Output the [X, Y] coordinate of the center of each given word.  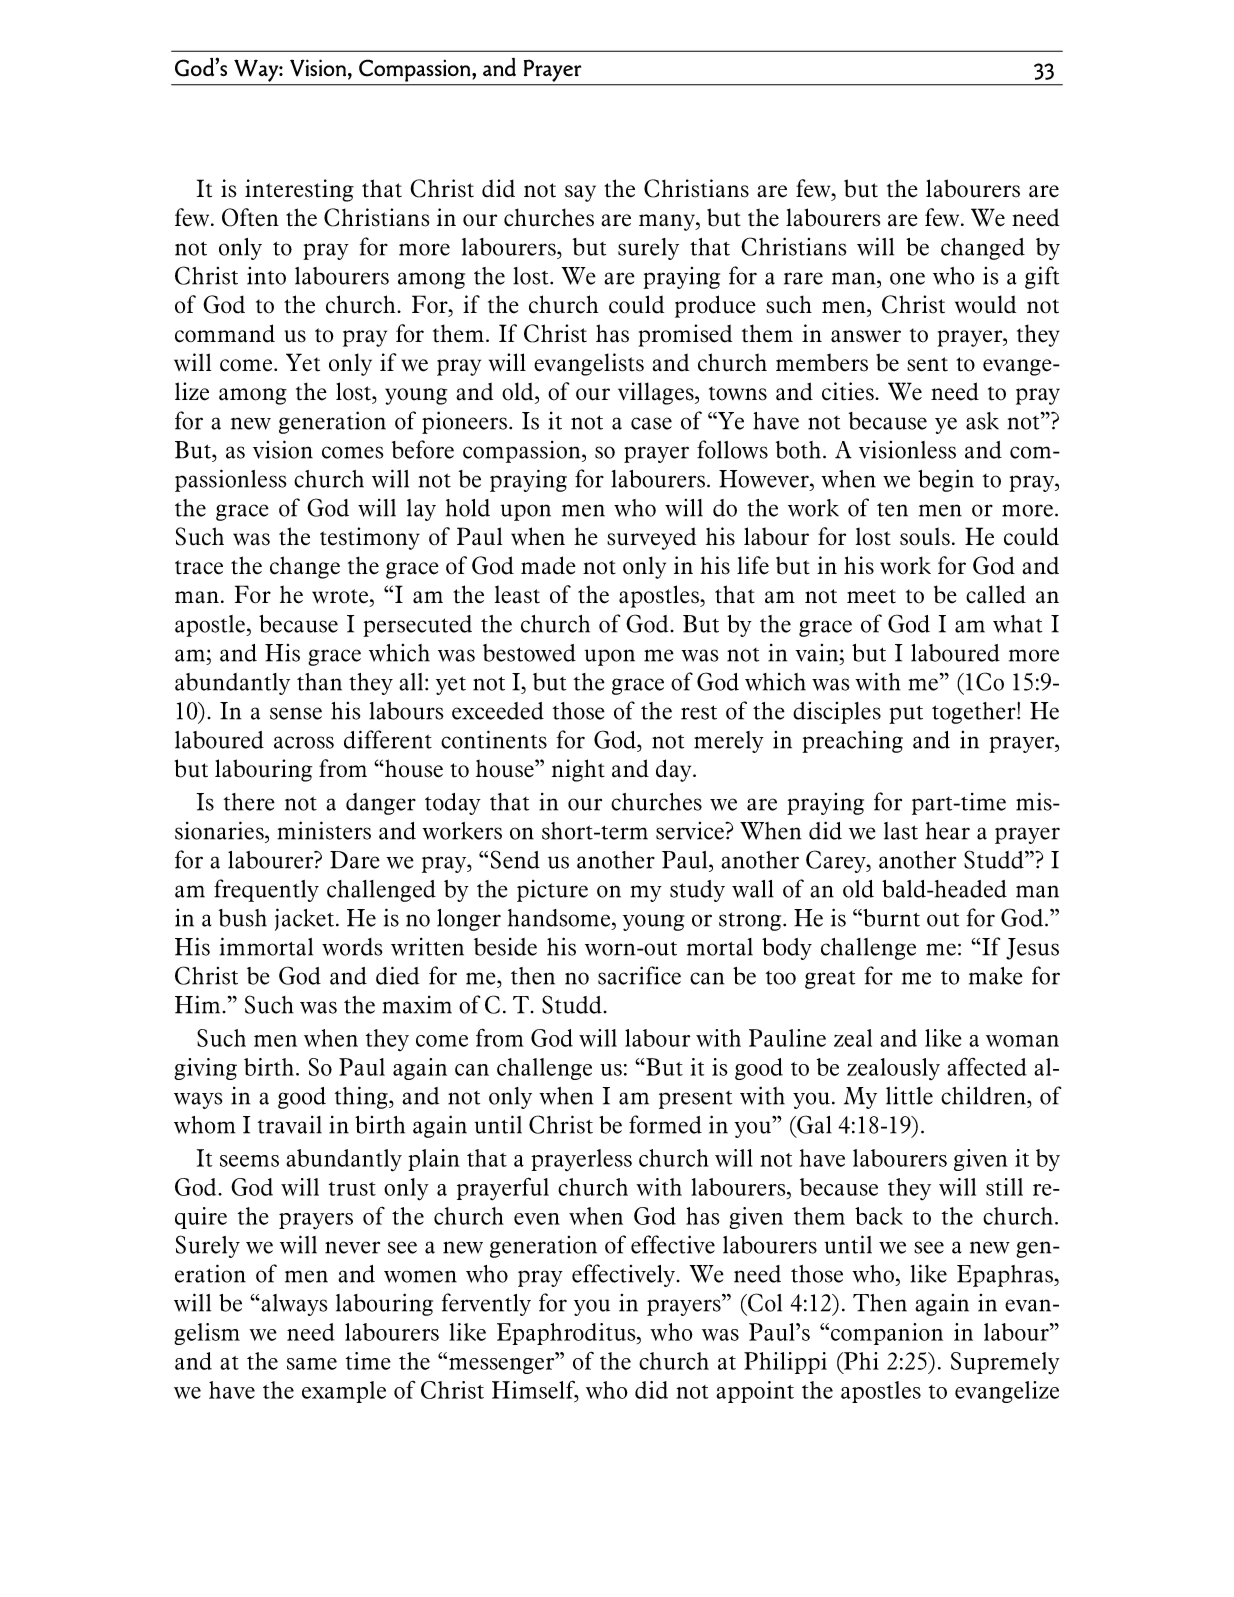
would [985, 304]
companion [887, 1334]
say [580, 193]
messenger [503, 1365]
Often [250, 217]
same [312, 1364]
